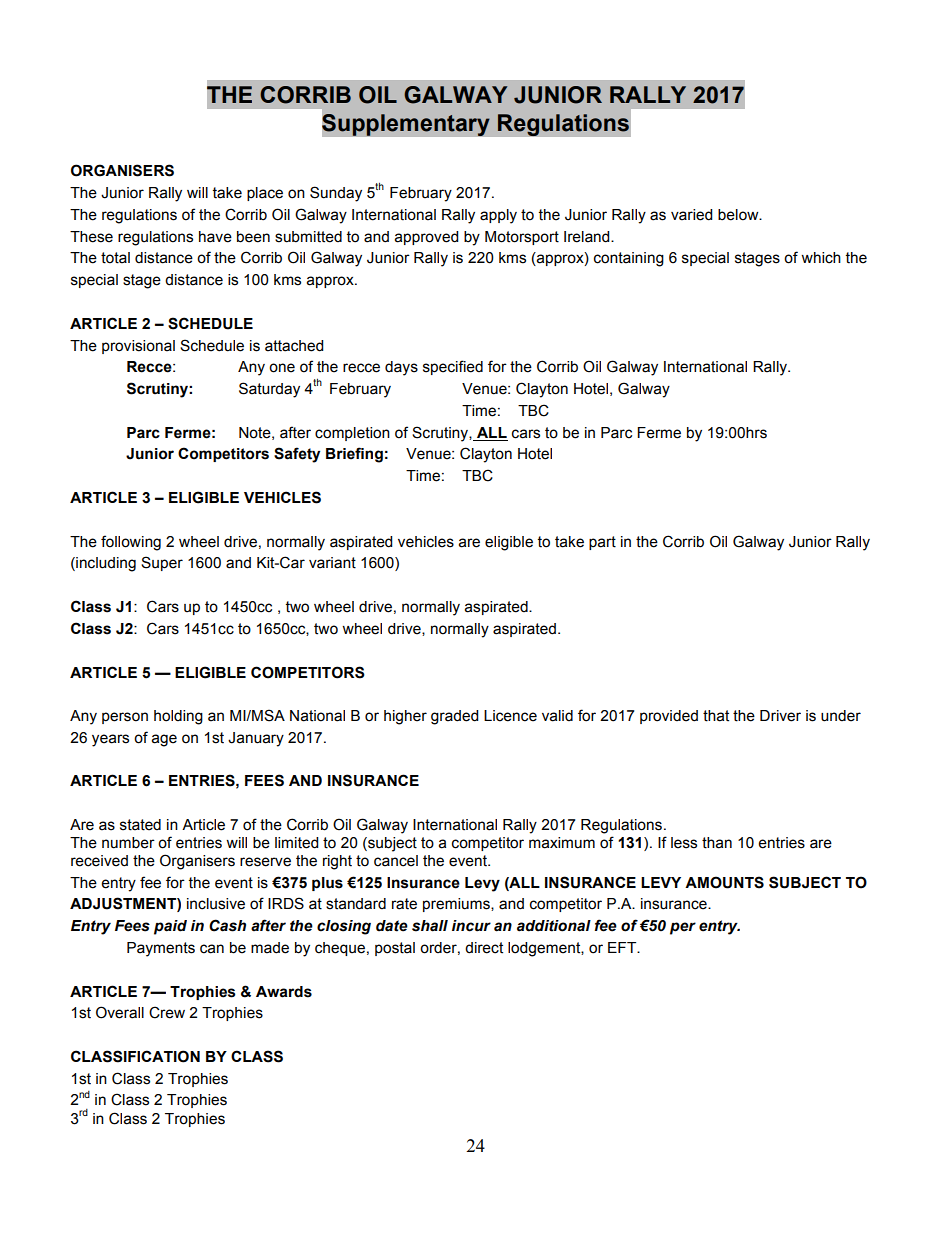 The height and width of the page is (1233, 952). I want to click on have, so click(215, 237).
